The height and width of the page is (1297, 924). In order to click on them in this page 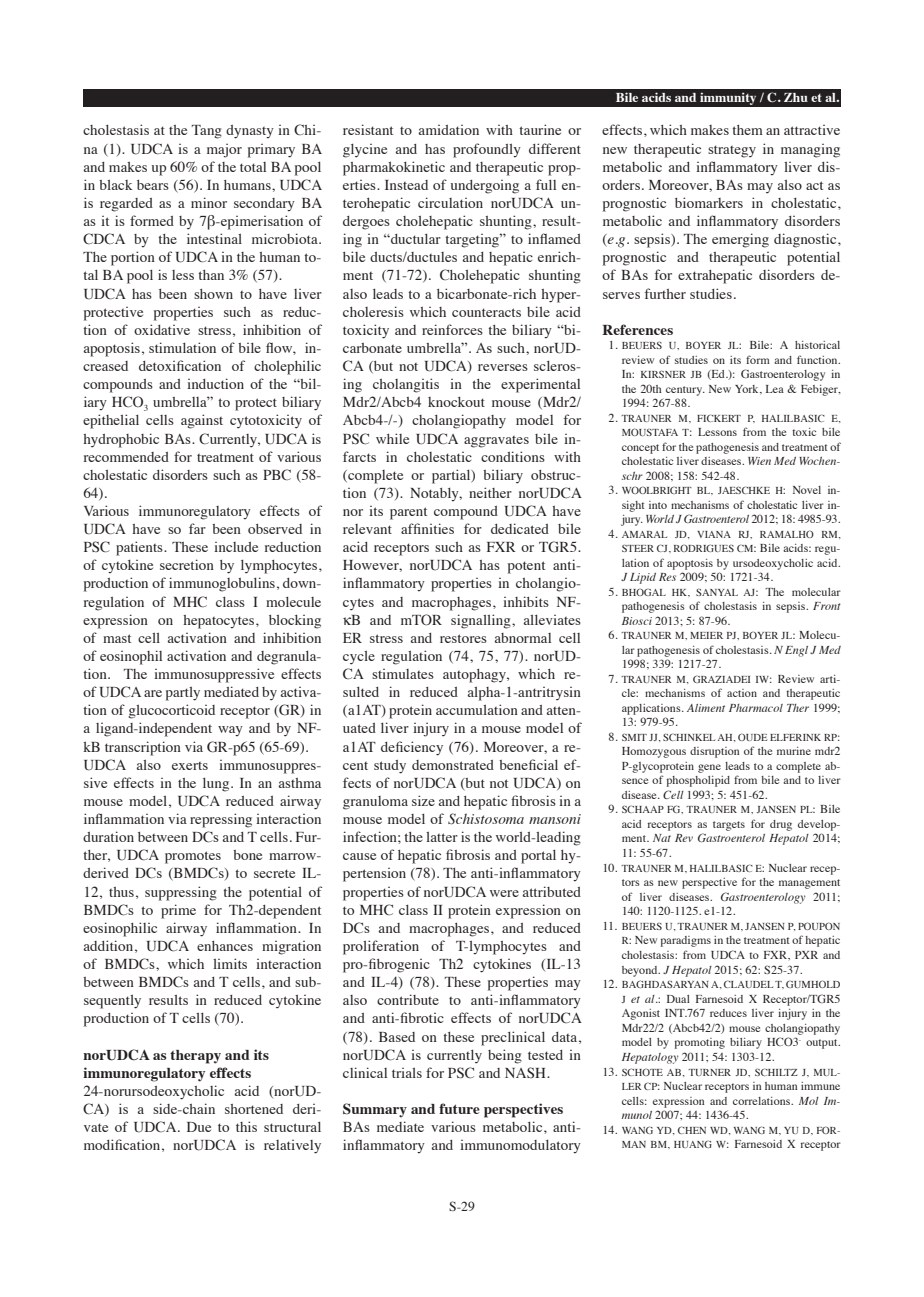, I will do `click(747, 130)`.
